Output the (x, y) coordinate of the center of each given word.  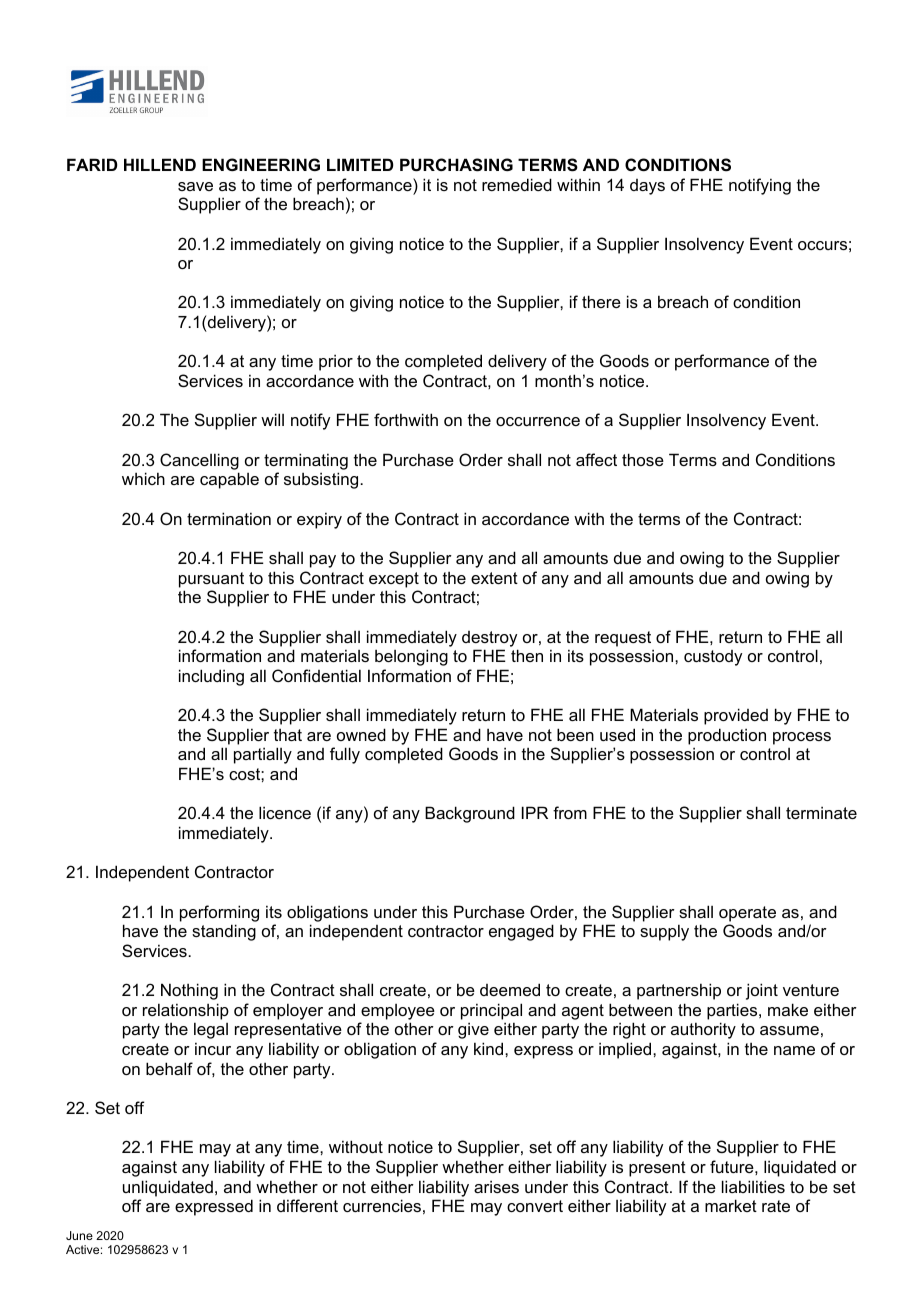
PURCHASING (456, 165)
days (647, 187)
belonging (411, 657)
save (195, 186)
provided (736, 716)
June (79, 1235)
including (211, 677)
